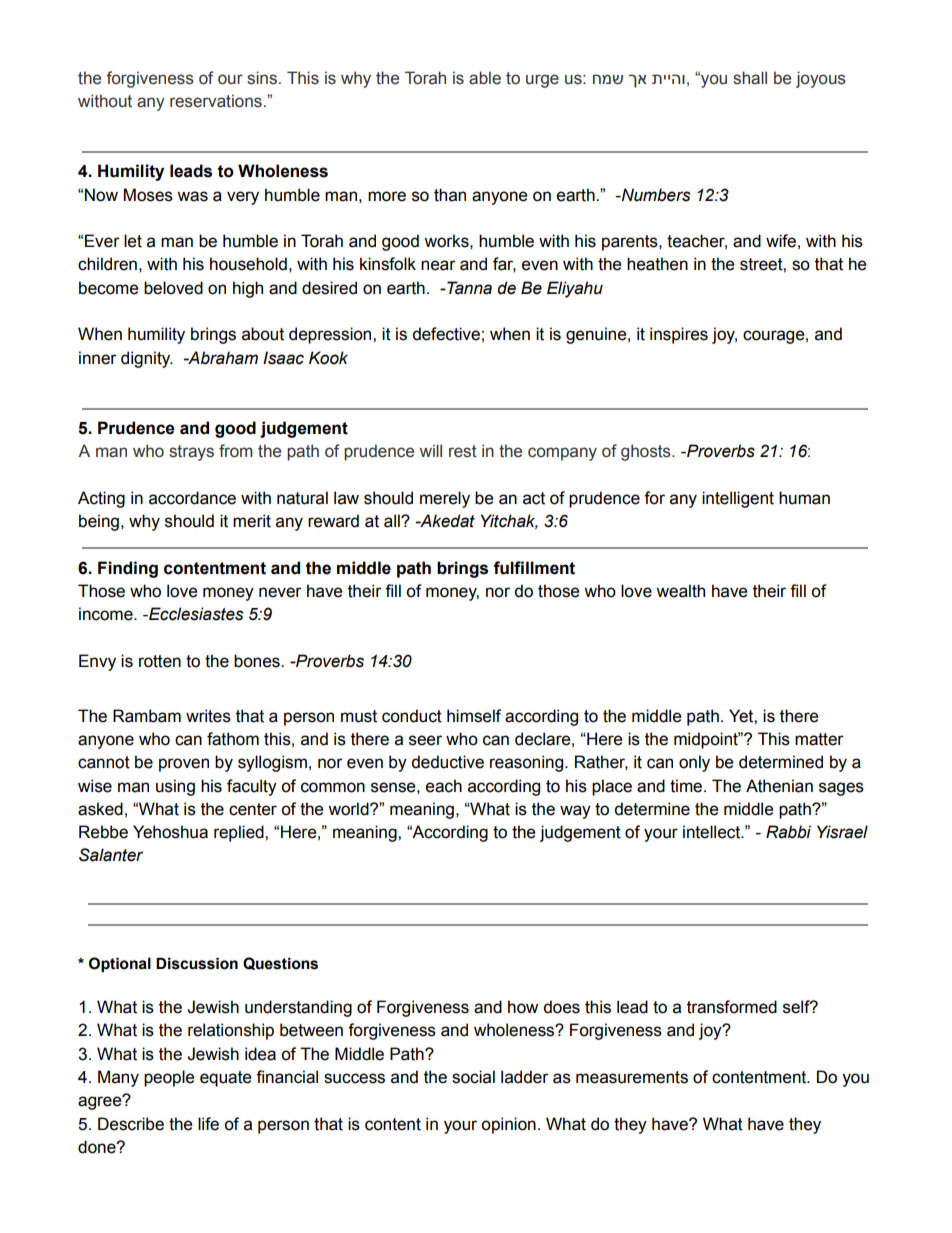 This document has width=952, height=1233. Describe the element at coordinates (184, 765) in the document. I see `proven` at that location.
